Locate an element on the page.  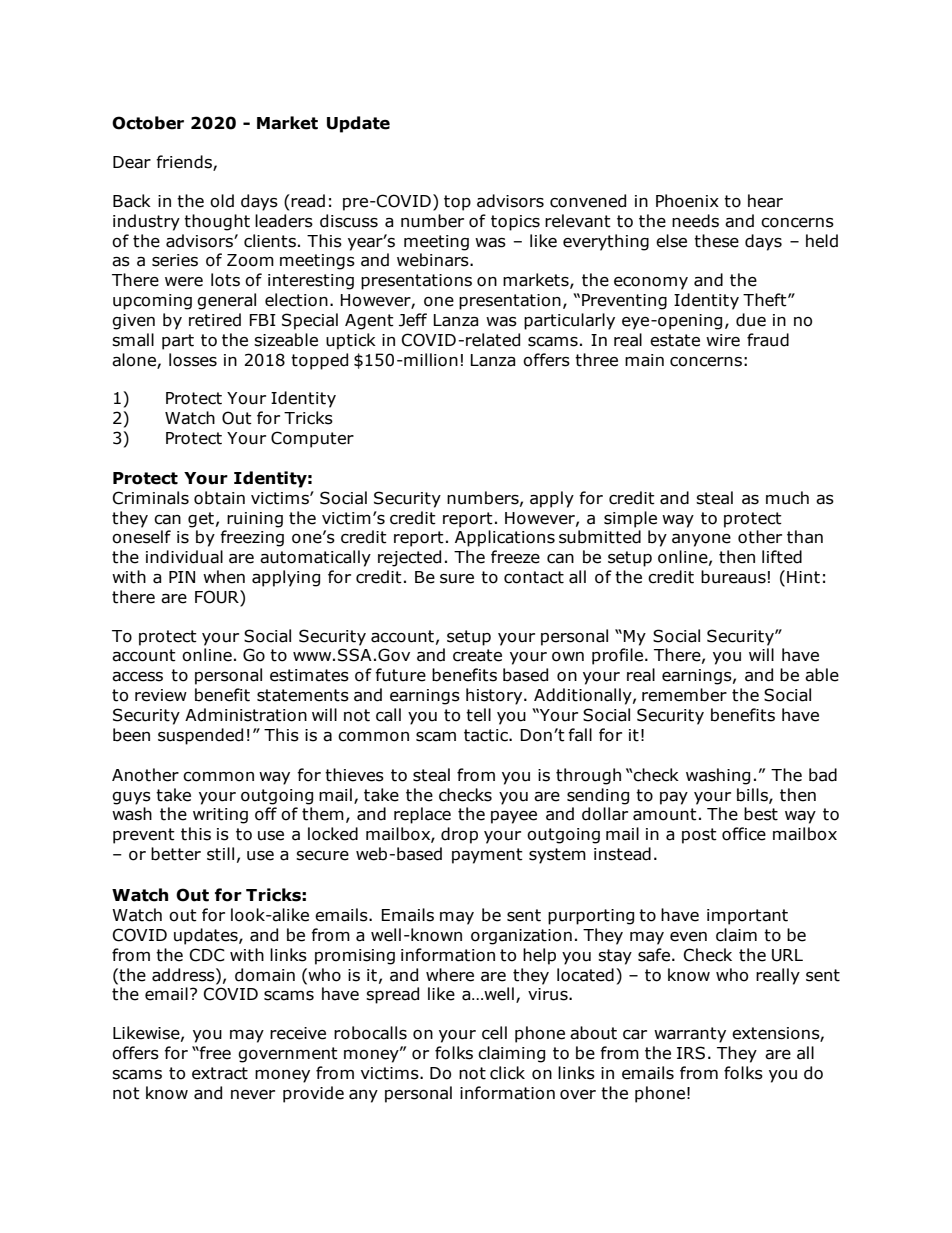
topics is located at coordinates (515, 223).
